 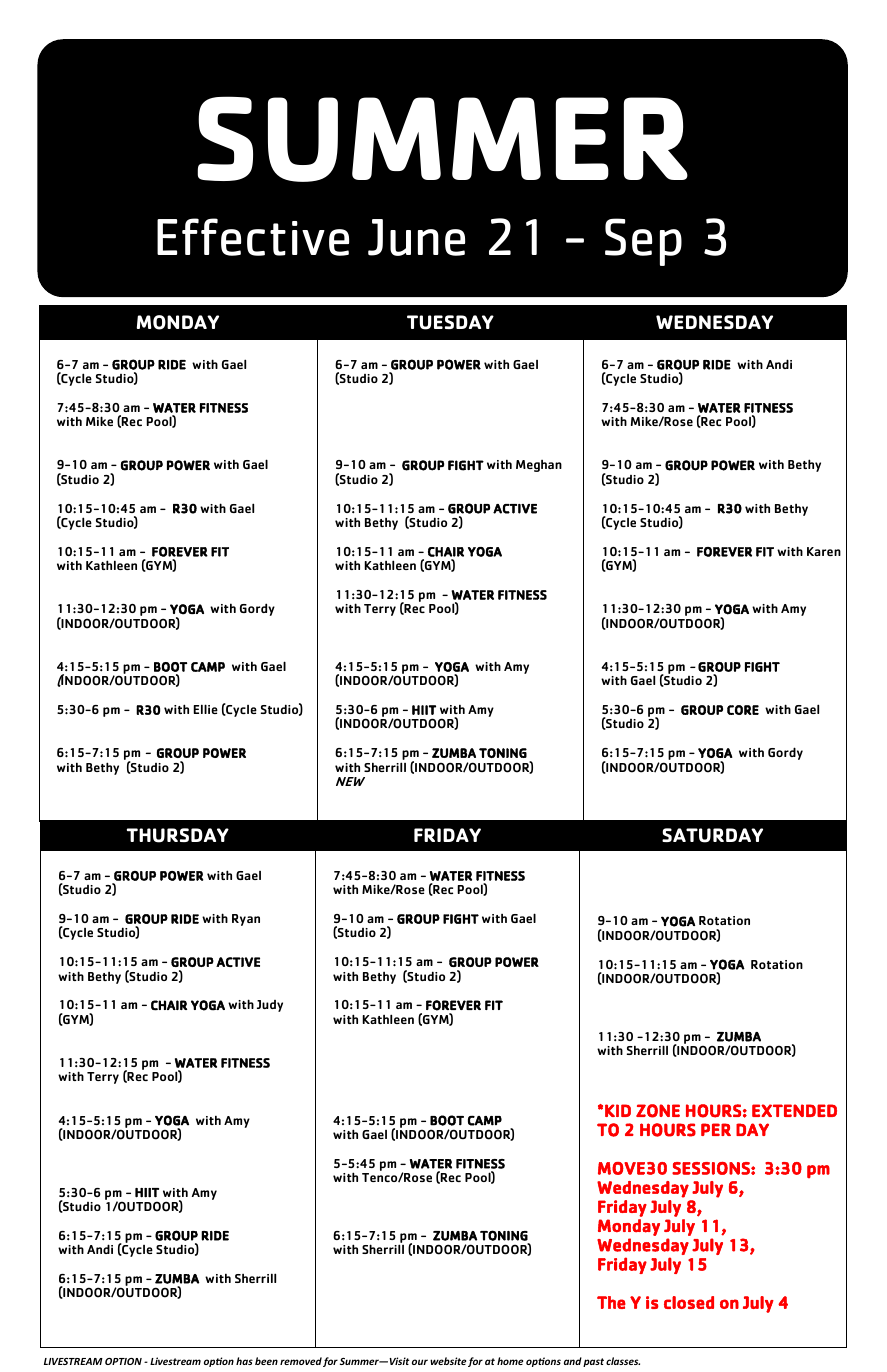 What do you see at coordinates (450, 322) in the screenshot?
I see `TUESDAY` at bounding box center [450, 322].
